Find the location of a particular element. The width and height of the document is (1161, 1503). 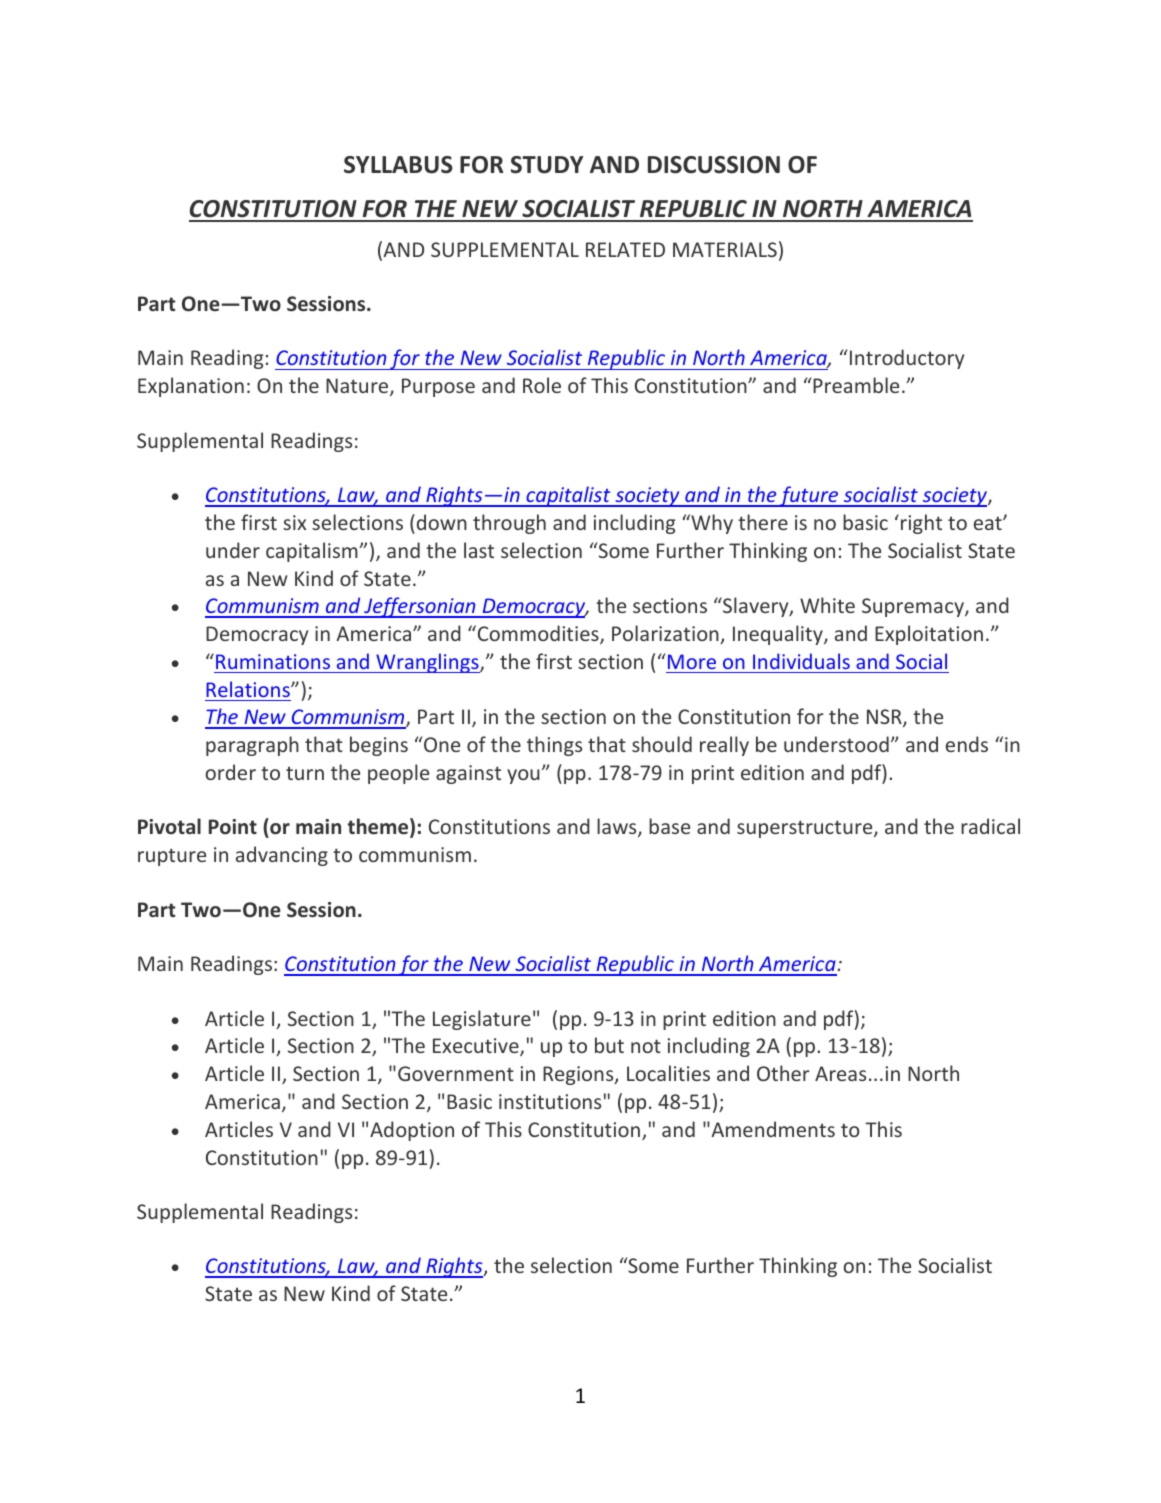

Other is located at coordinates (783, 1073).
